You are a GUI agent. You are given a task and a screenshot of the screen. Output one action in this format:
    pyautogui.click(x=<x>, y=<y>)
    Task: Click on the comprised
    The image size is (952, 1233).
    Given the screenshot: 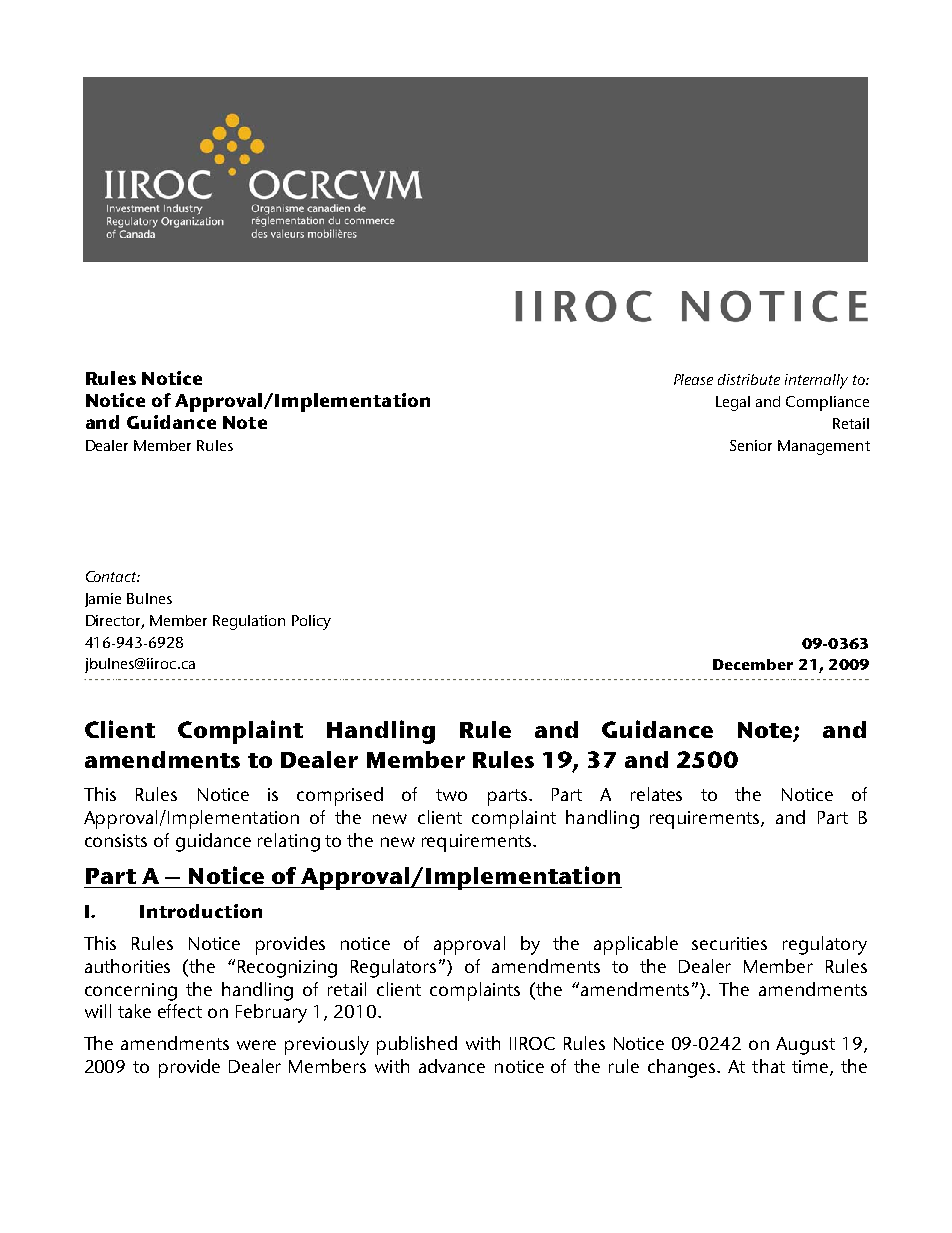 What is the action you would take?
    pyautogui.click(x=340, y=796)
